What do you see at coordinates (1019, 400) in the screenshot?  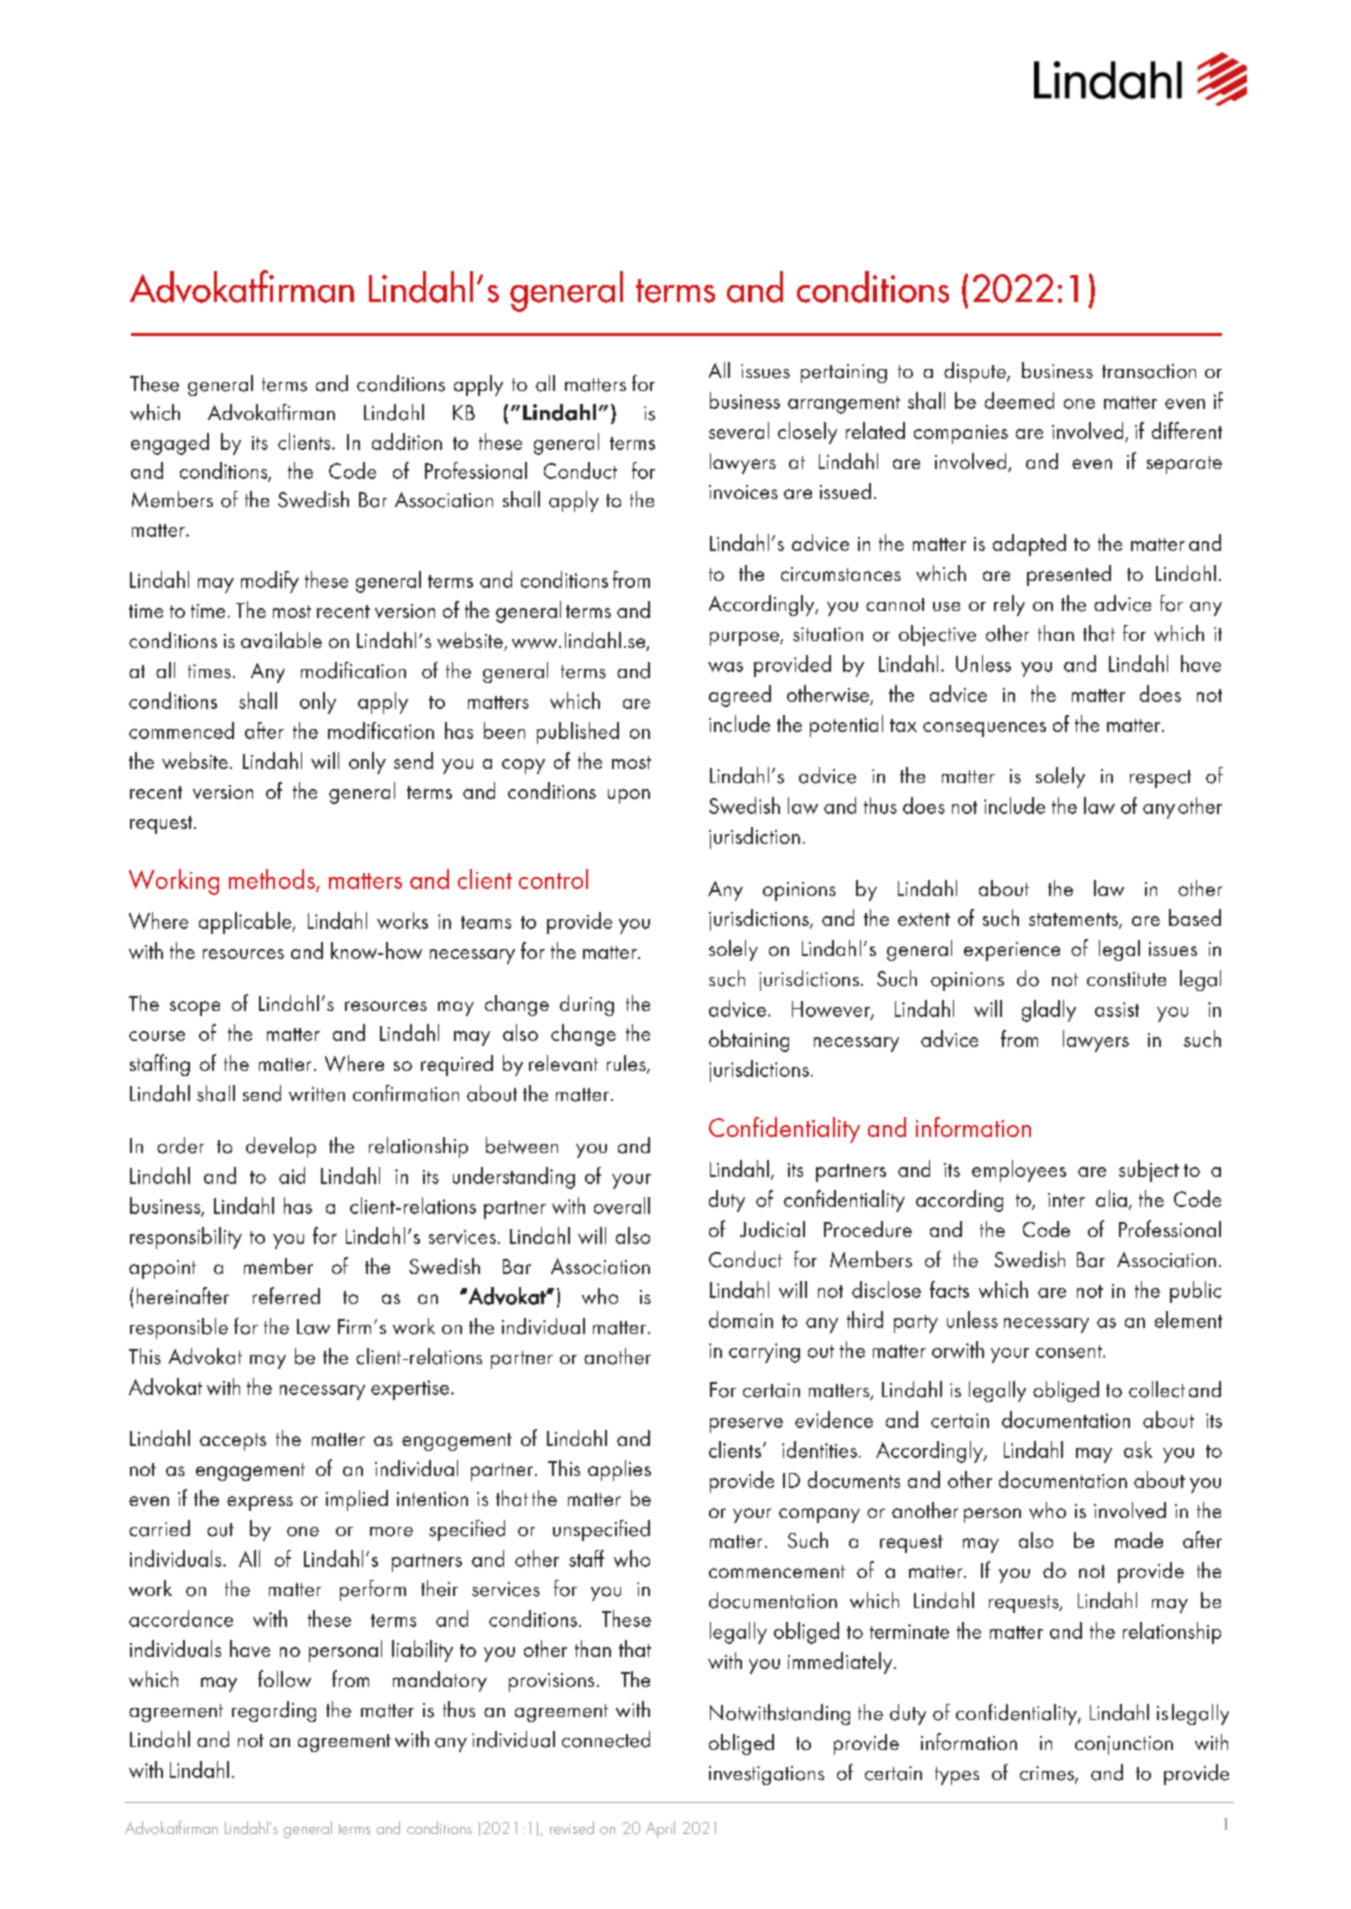 I see `deemed` at bounding box center [1019, 400].
